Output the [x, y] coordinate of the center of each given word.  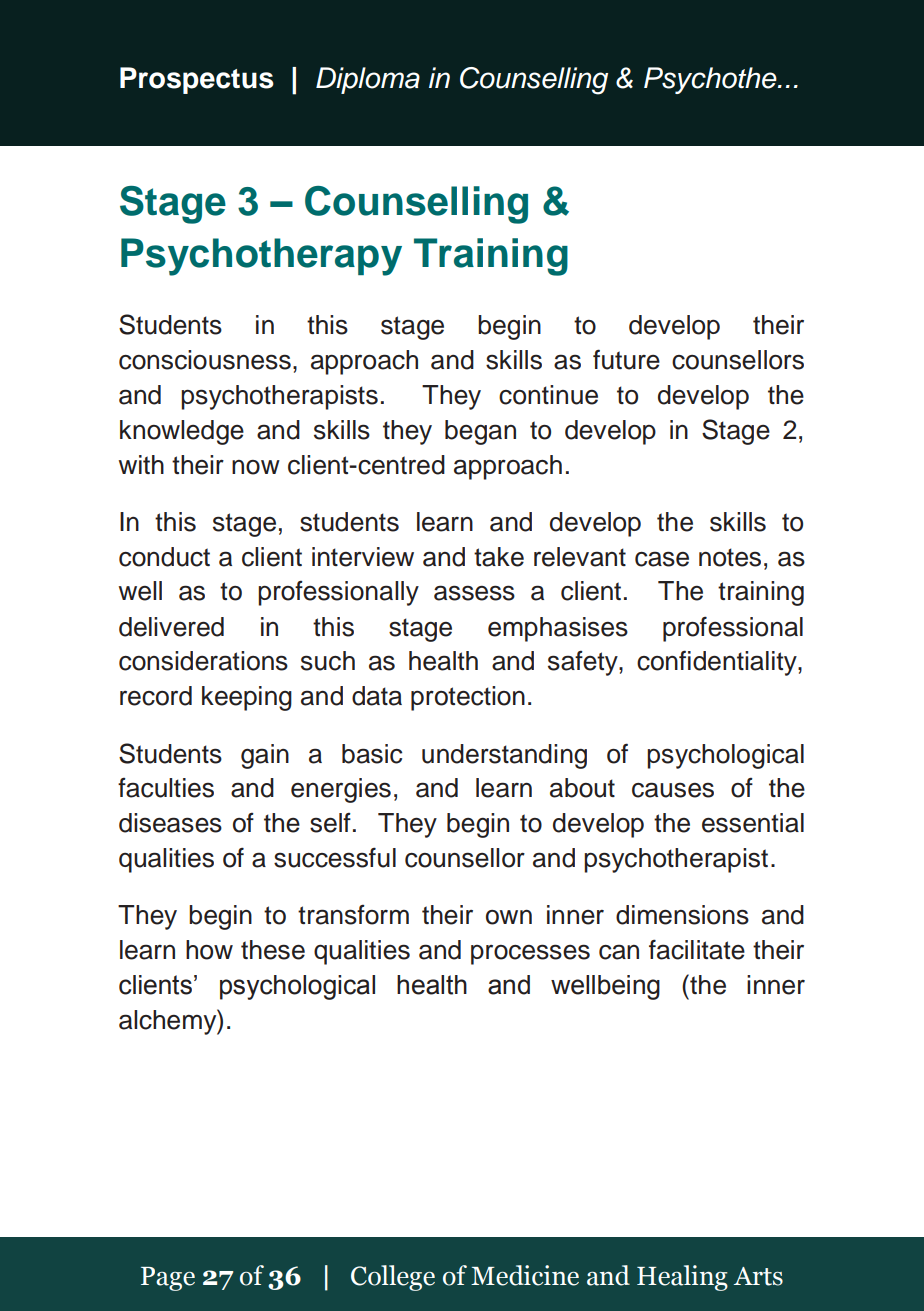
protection [468, 698]
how [209, 950]
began [480, 432]
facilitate [697, 949]
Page [168, 1279]
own [509, 917]
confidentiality [718, 663]
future [626, 359]
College [393, 1278]
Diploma [368, 80]
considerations [203, 661]
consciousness [205, 360]
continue [548, 395]
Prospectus [197, 80]
